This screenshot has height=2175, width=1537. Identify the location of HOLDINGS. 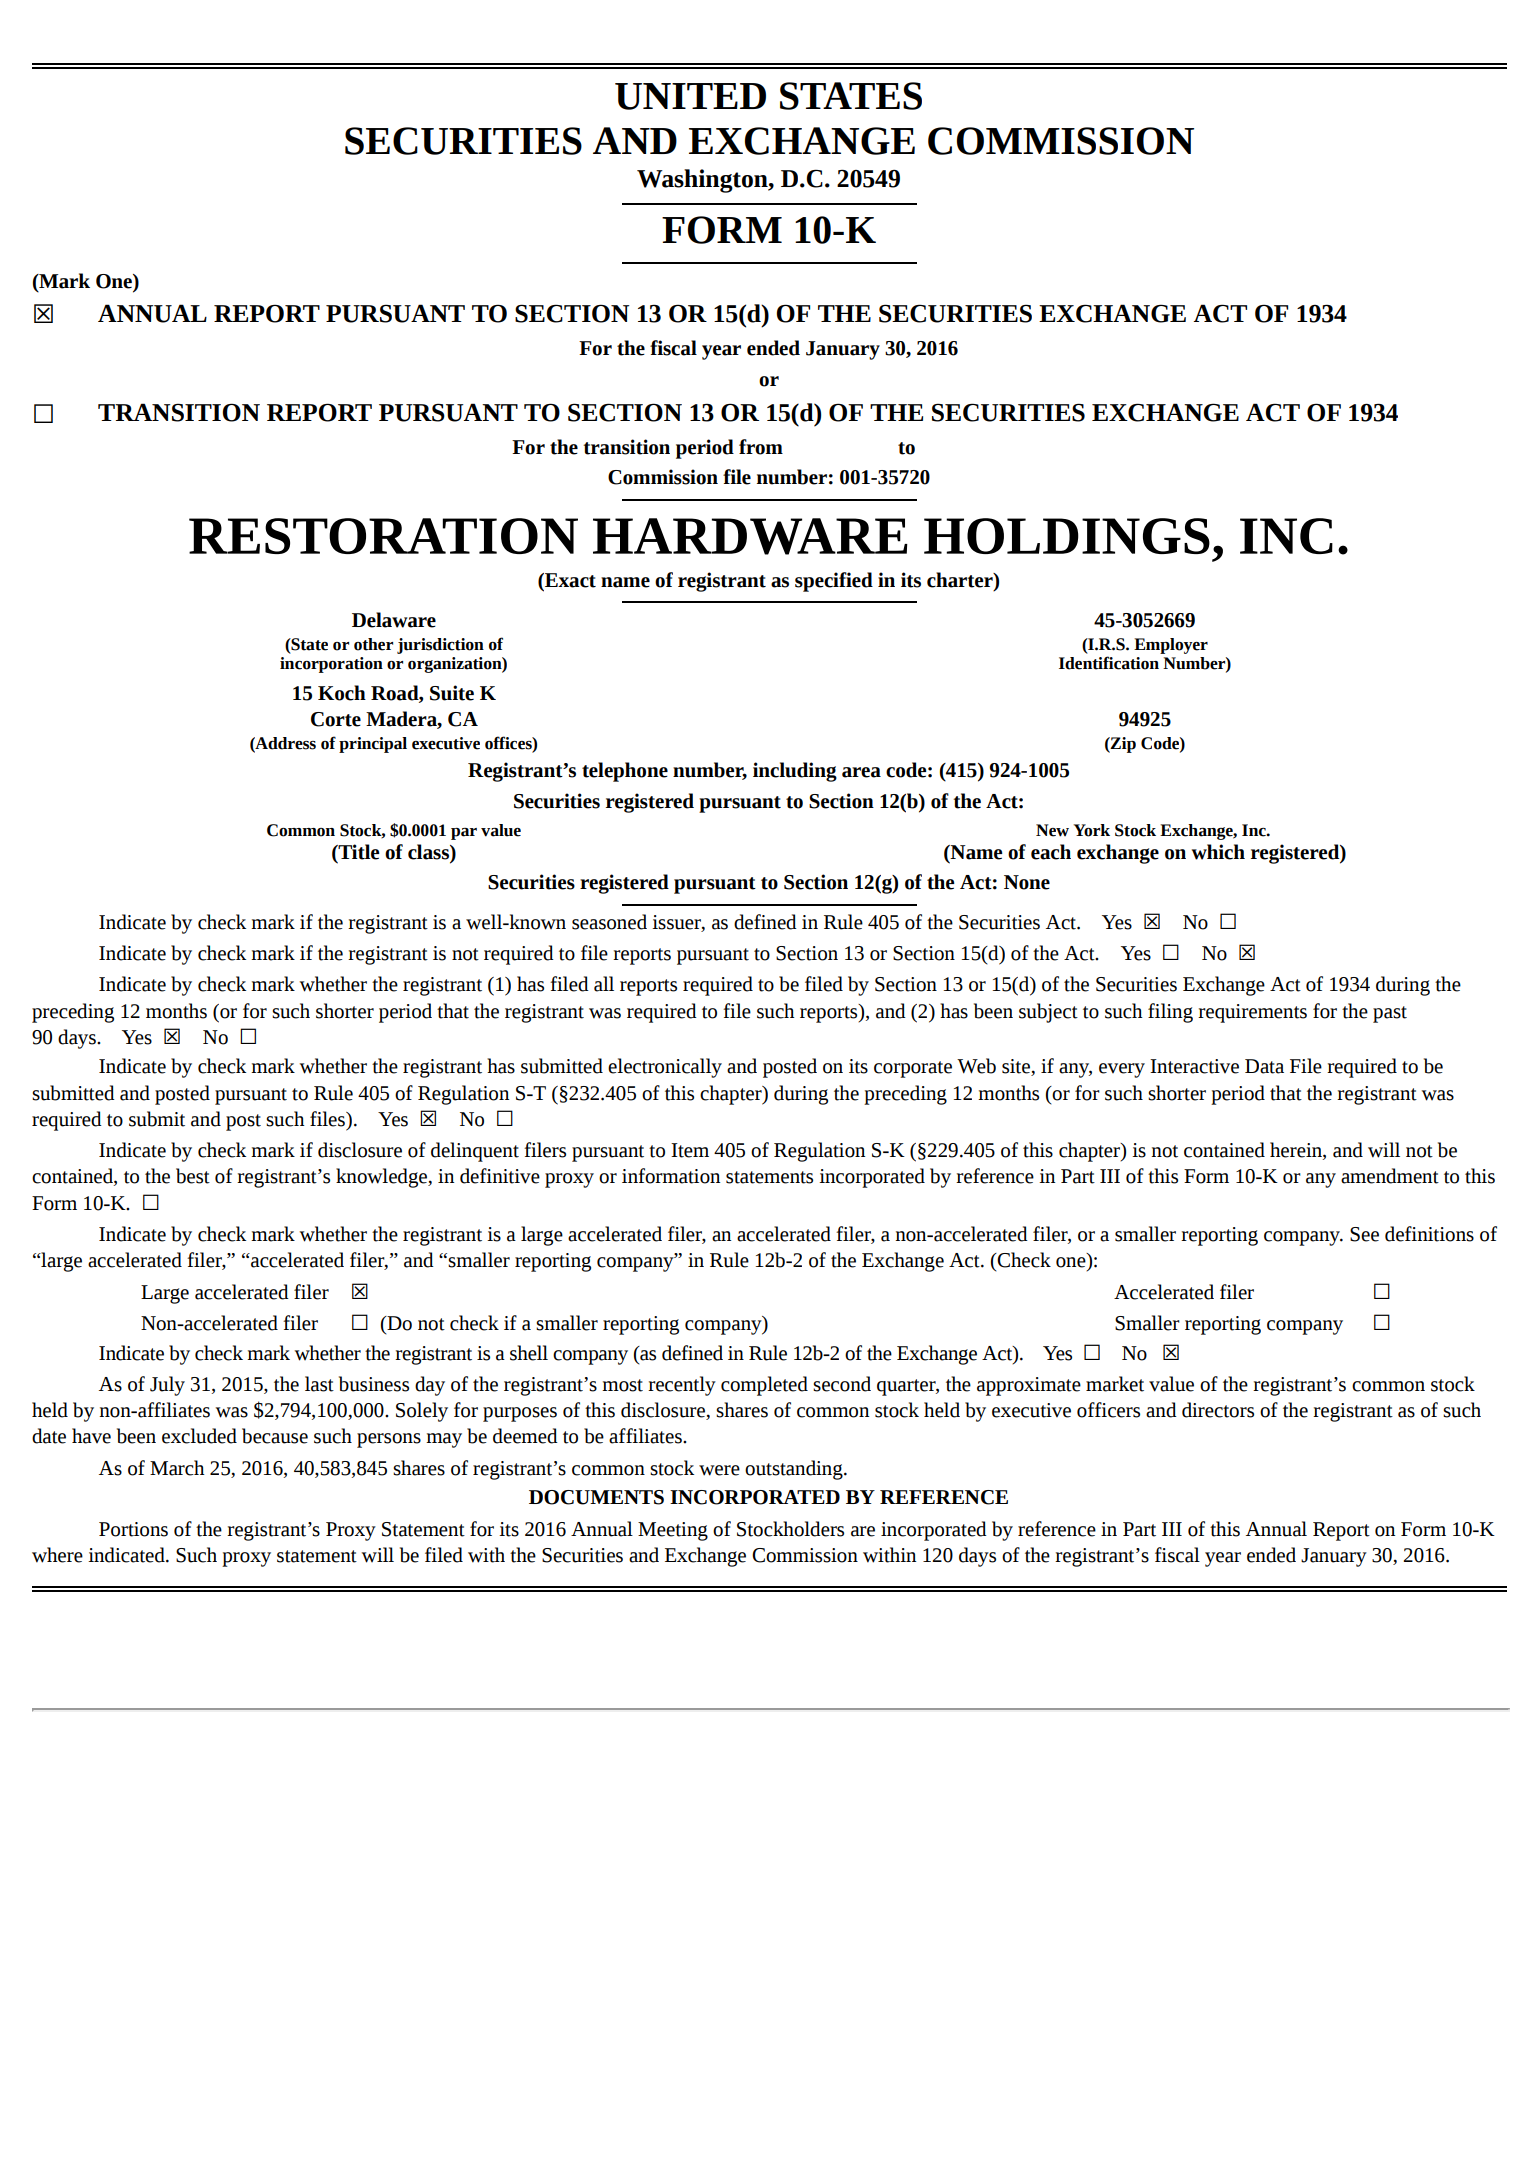
(1067, 536).
